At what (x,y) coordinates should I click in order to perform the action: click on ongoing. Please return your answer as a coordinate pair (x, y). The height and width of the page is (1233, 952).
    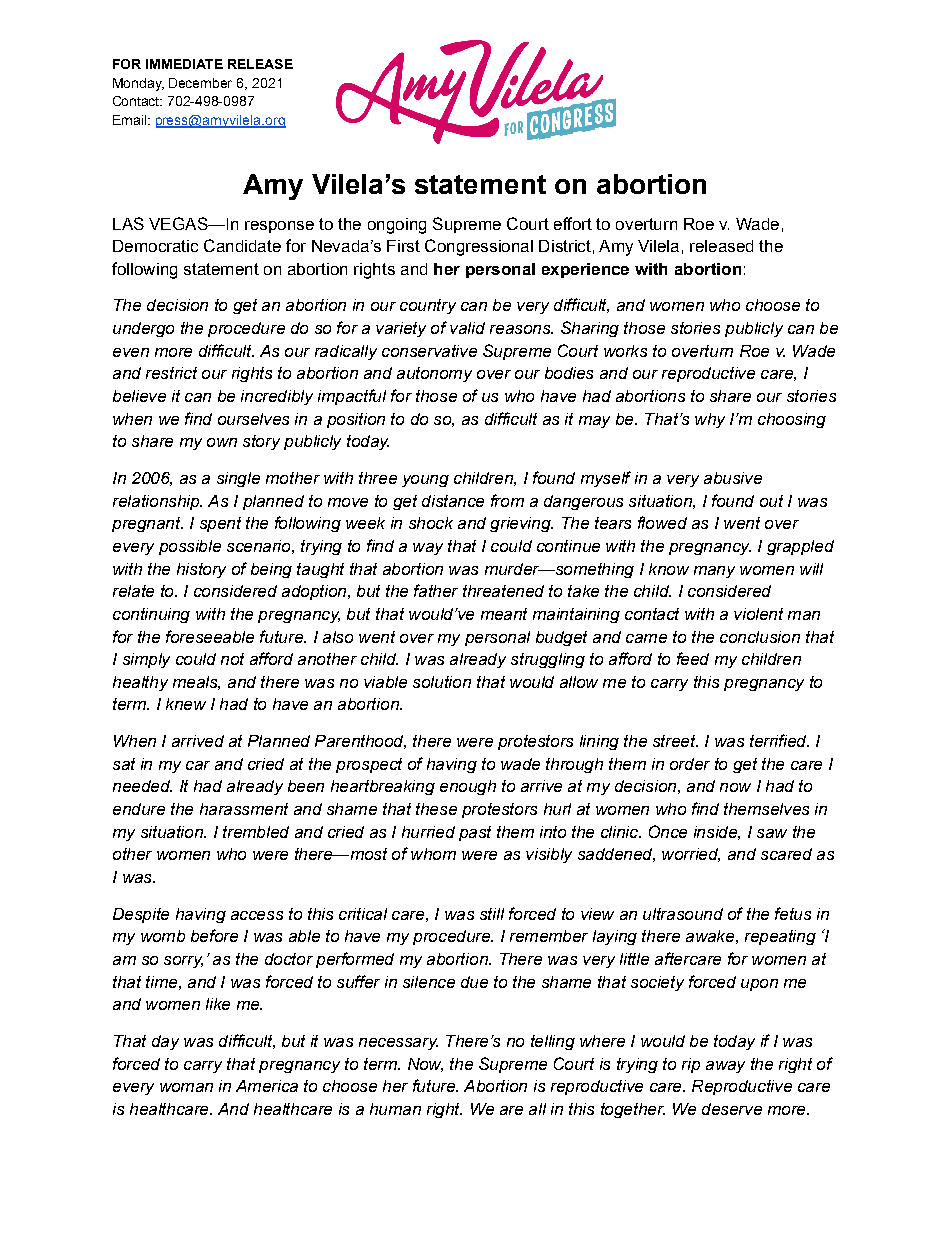
    Looking at the image, I should click on (397, 226).
